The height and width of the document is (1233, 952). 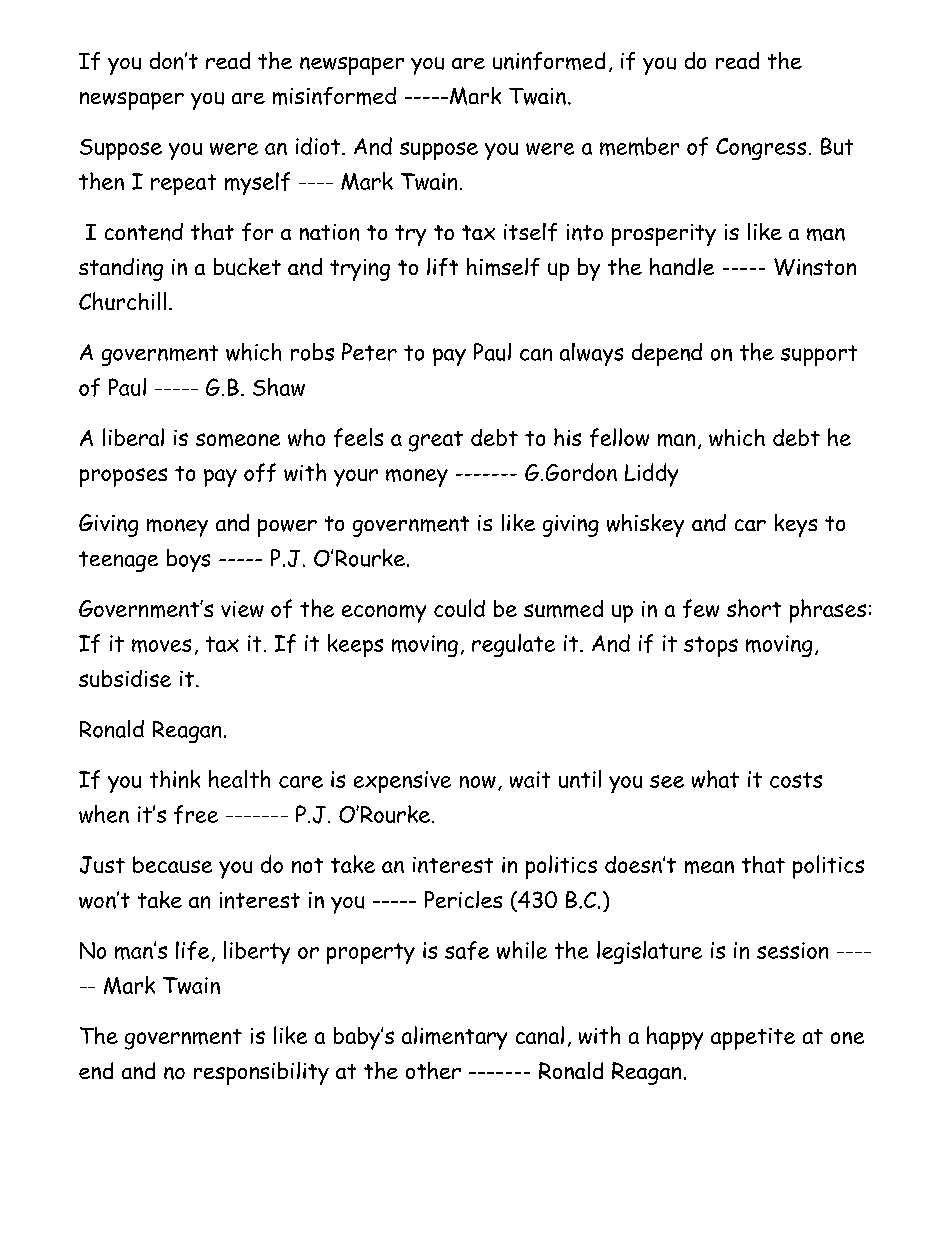 I want to click on someone, so click(x=238, y=440).
